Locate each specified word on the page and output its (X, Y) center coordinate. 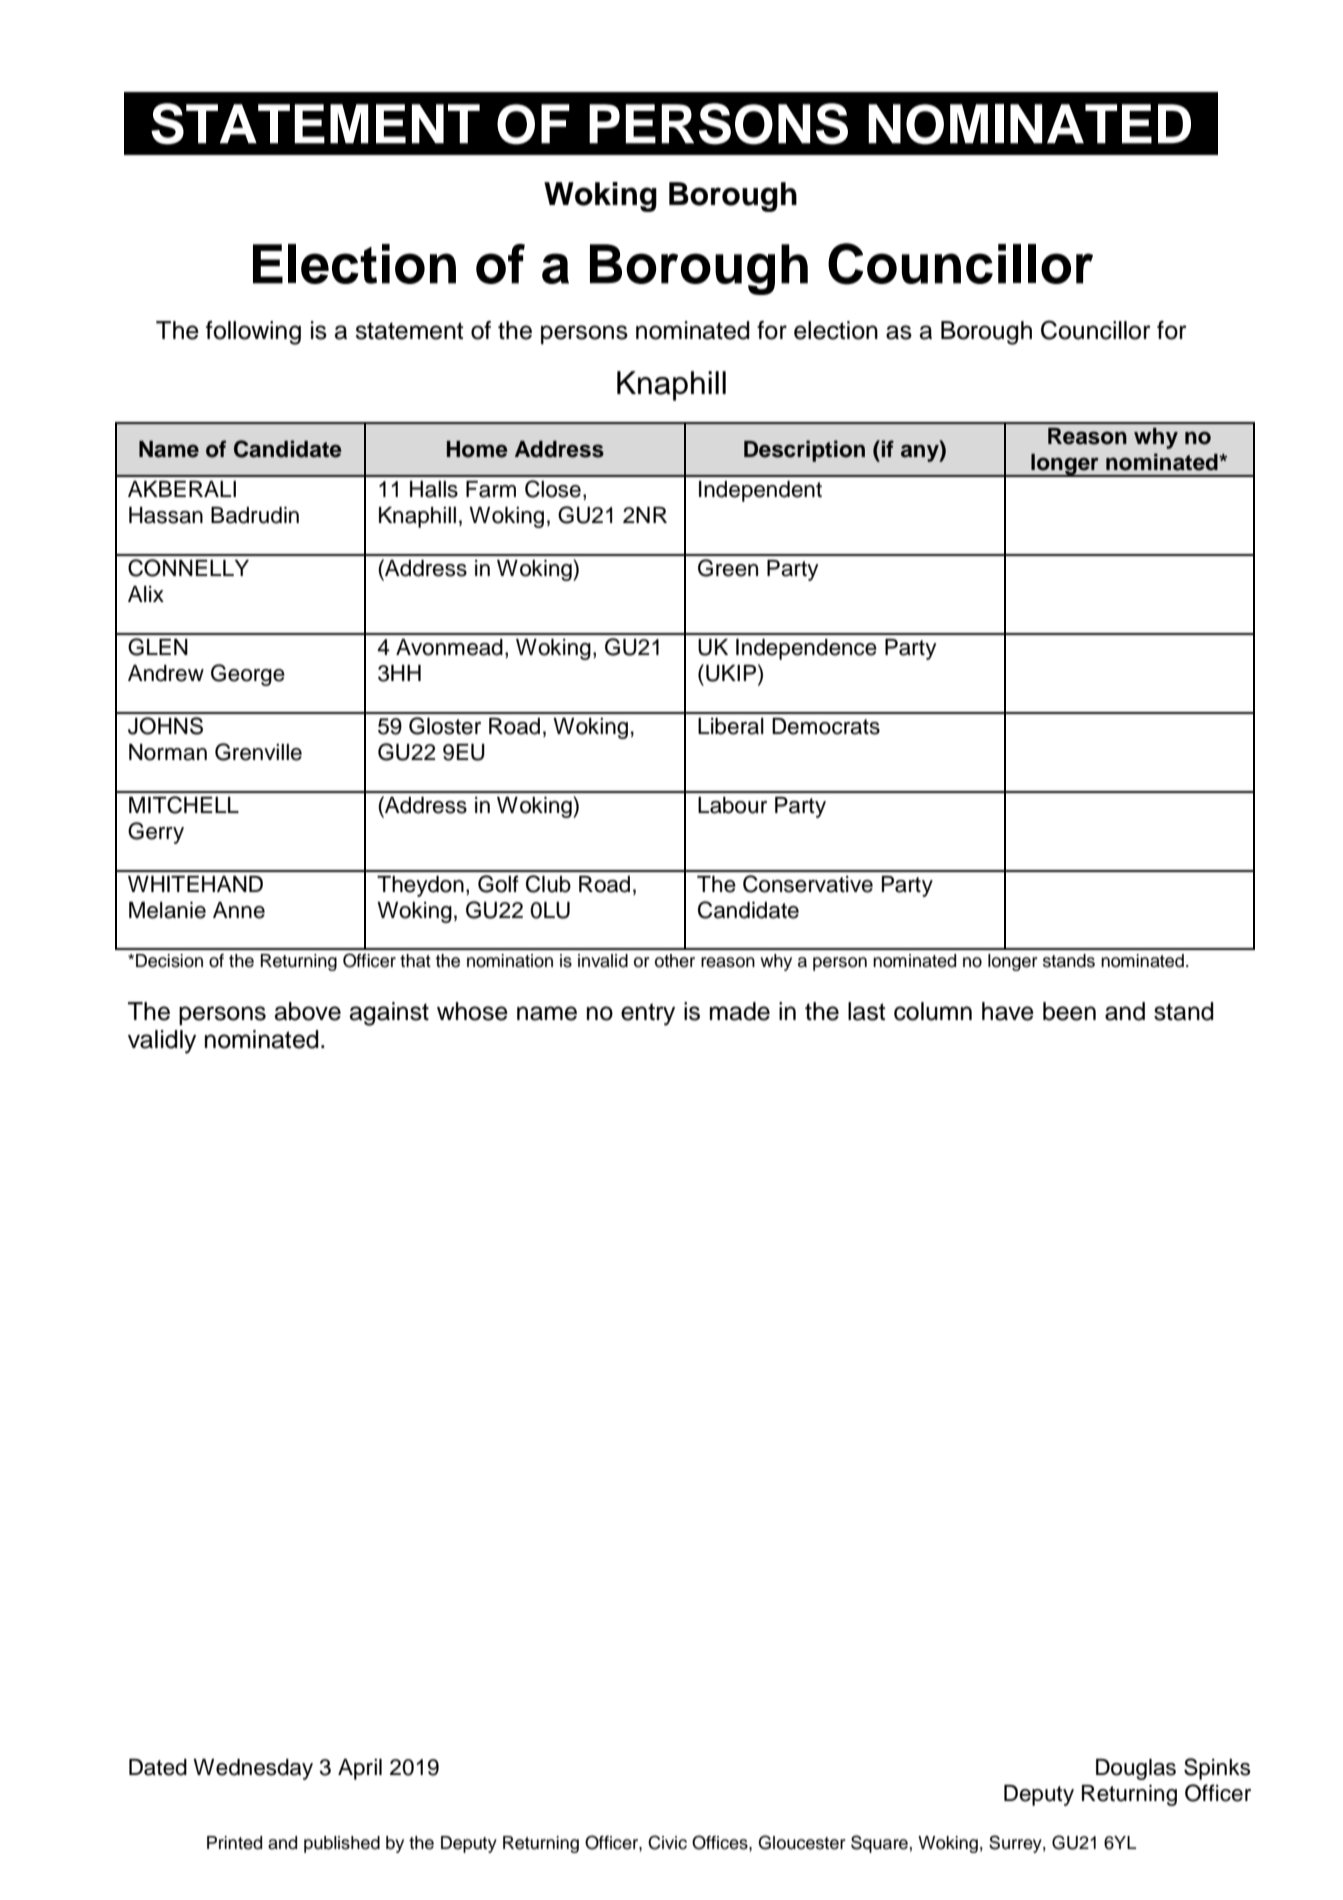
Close (553, 489)
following (253, 333)
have (1008, 1011)
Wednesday (253, 1769)
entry (648, 1014)
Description (804, 451)
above (307, 1011)
